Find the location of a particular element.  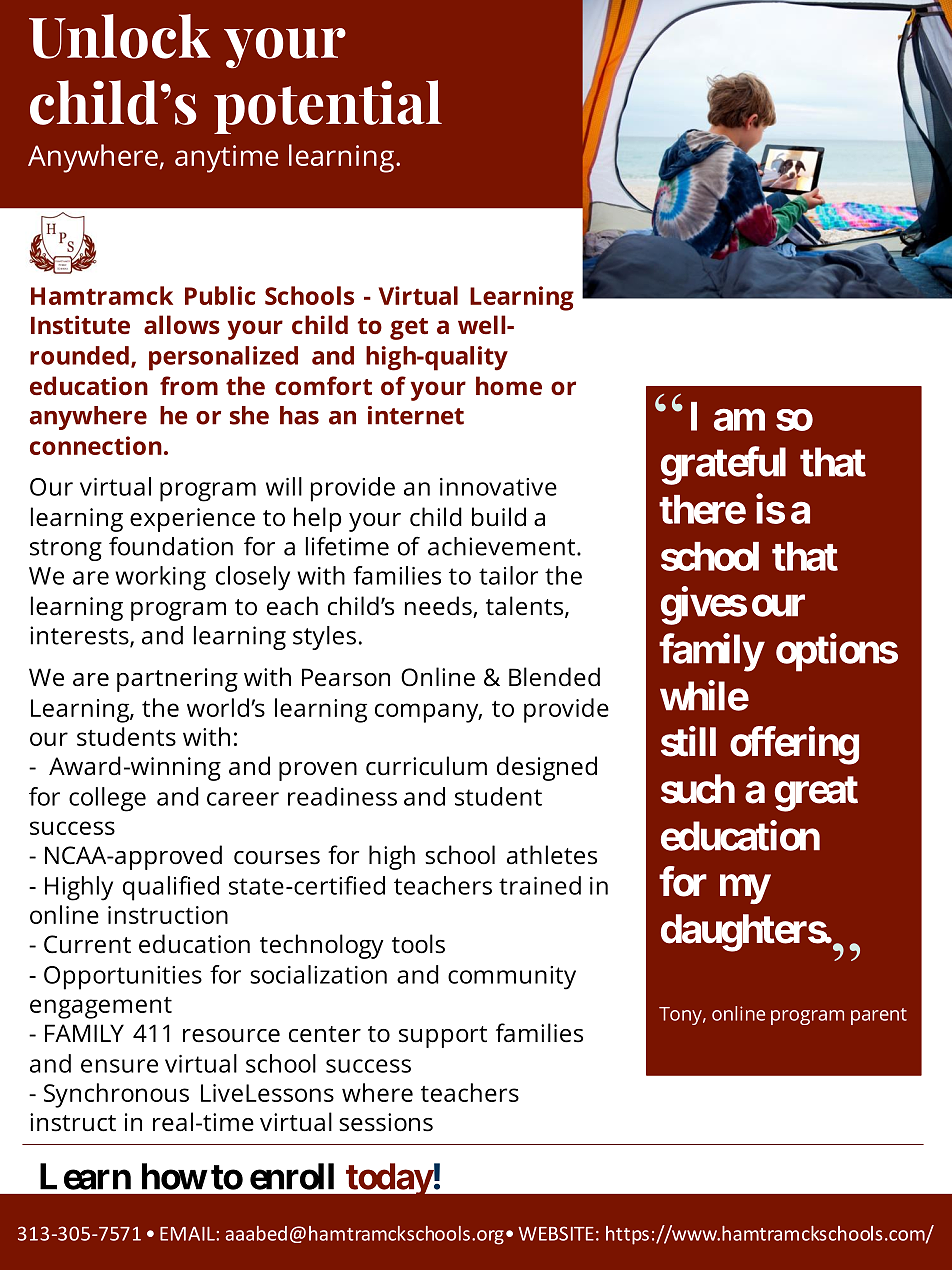

parent is located at coordinates (879, 1016).
